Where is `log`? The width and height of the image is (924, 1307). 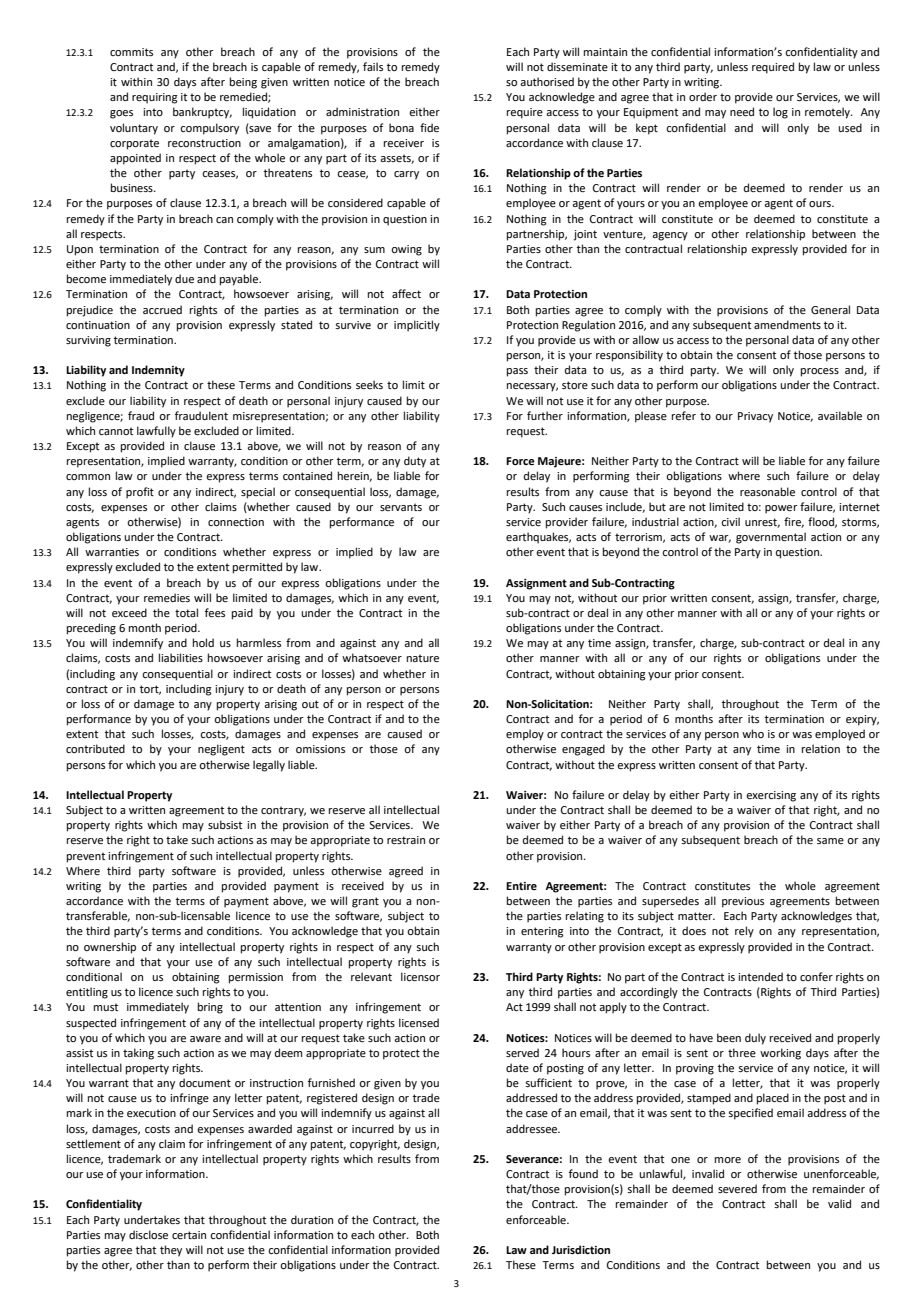 log is located at coordinates (780, 113).
